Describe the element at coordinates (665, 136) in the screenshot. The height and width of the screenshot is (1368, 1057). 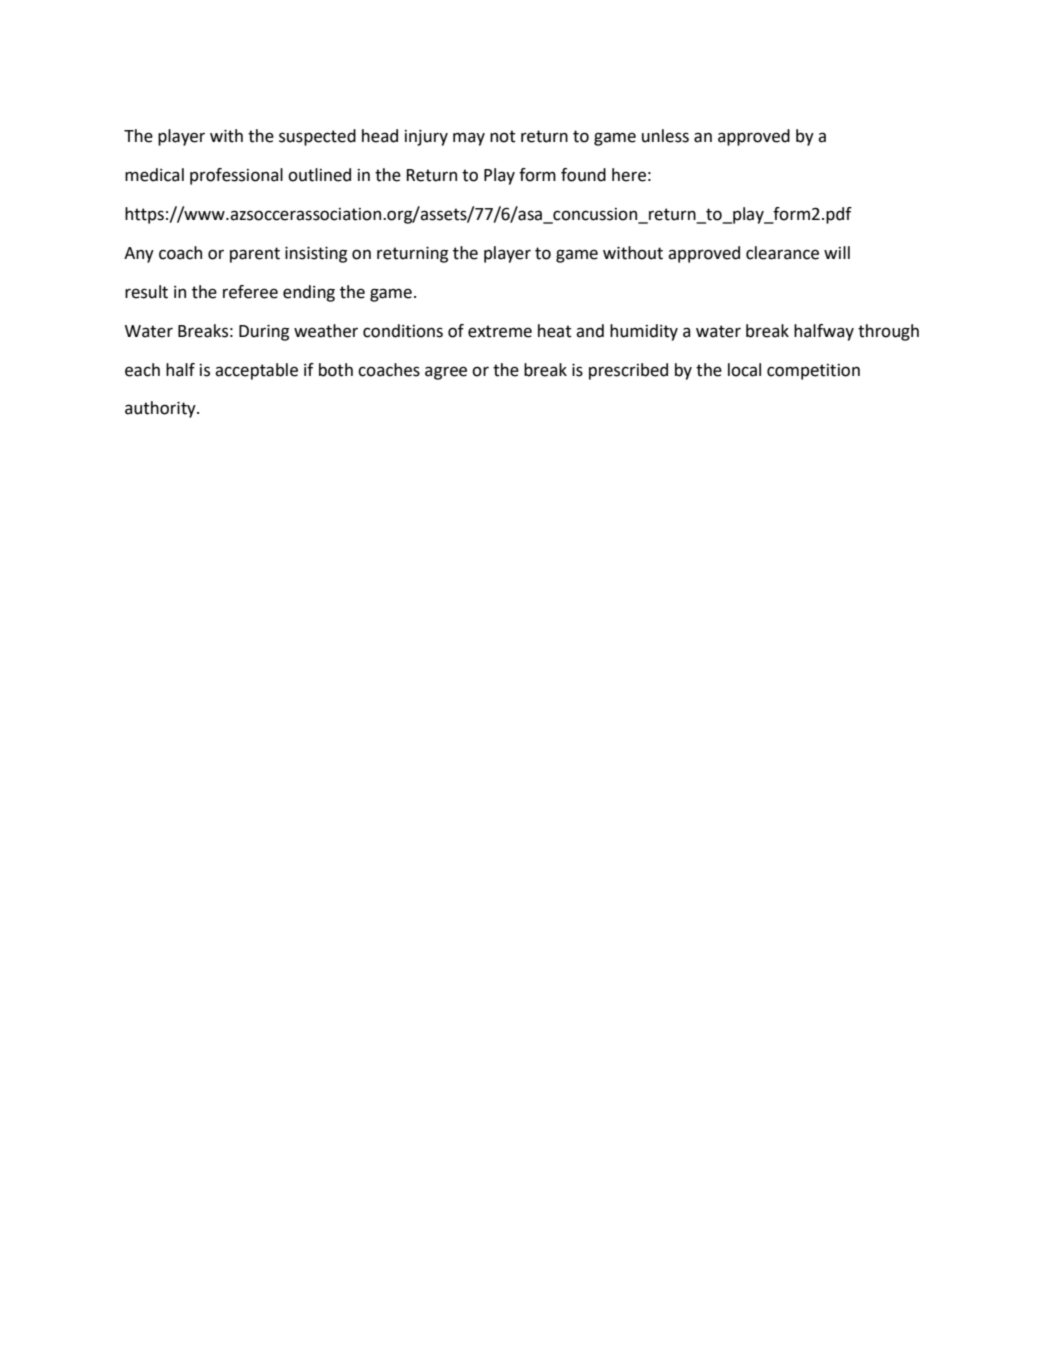
I see `unless` at that location.
